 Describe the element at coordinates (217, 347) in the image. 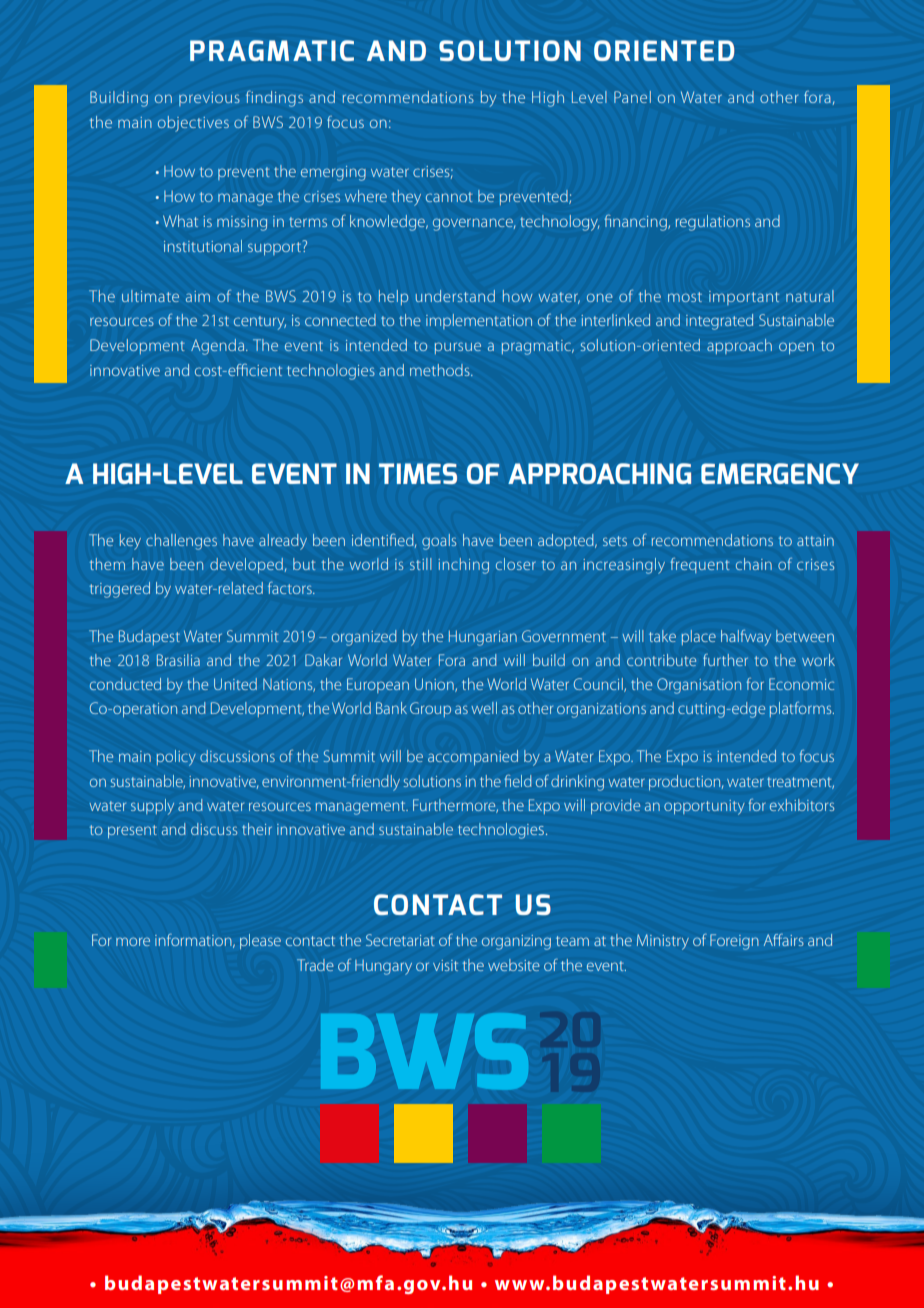

I see `Agenda` at that location.
